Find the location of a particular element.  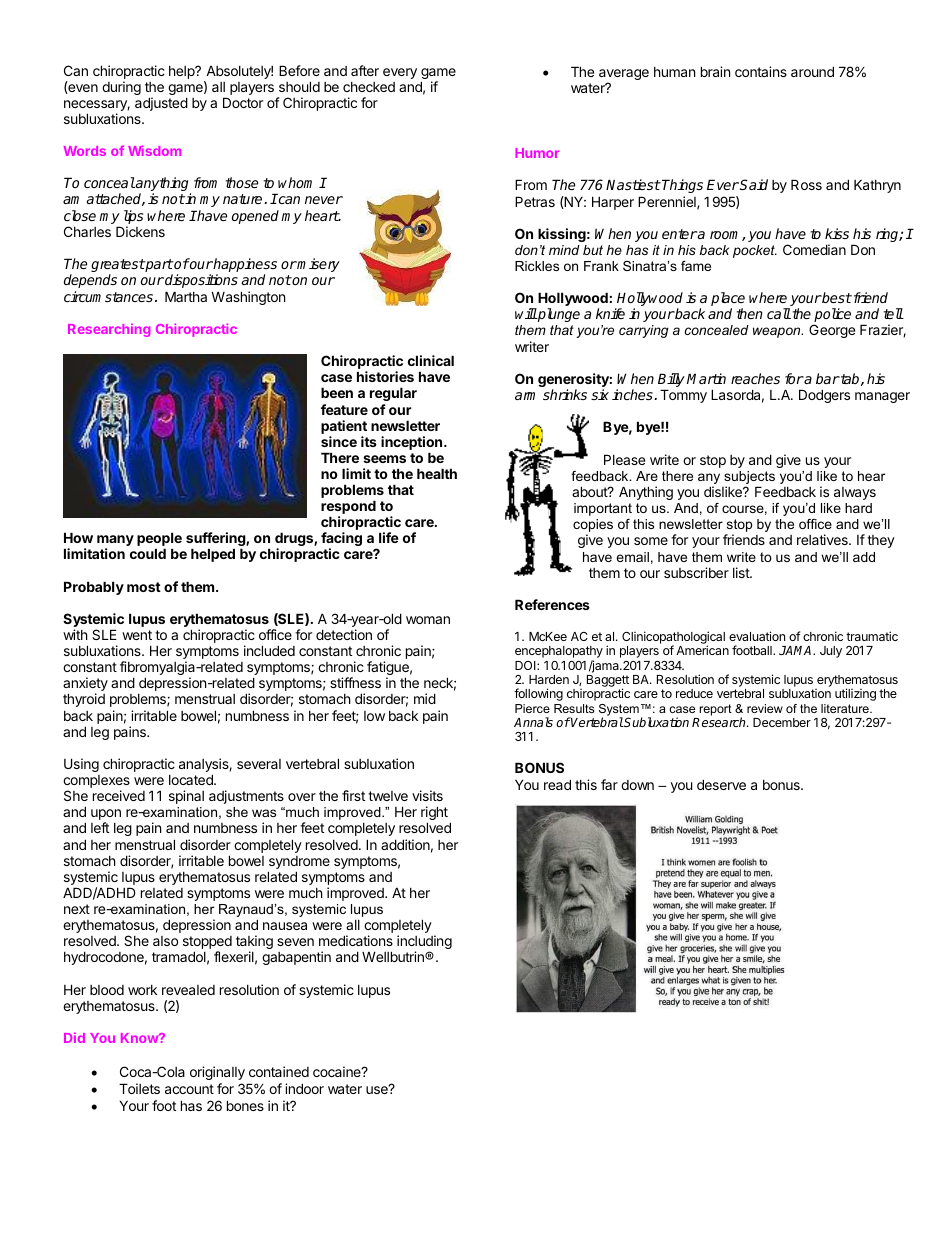

clinical is located at coordinates (431, 360).
